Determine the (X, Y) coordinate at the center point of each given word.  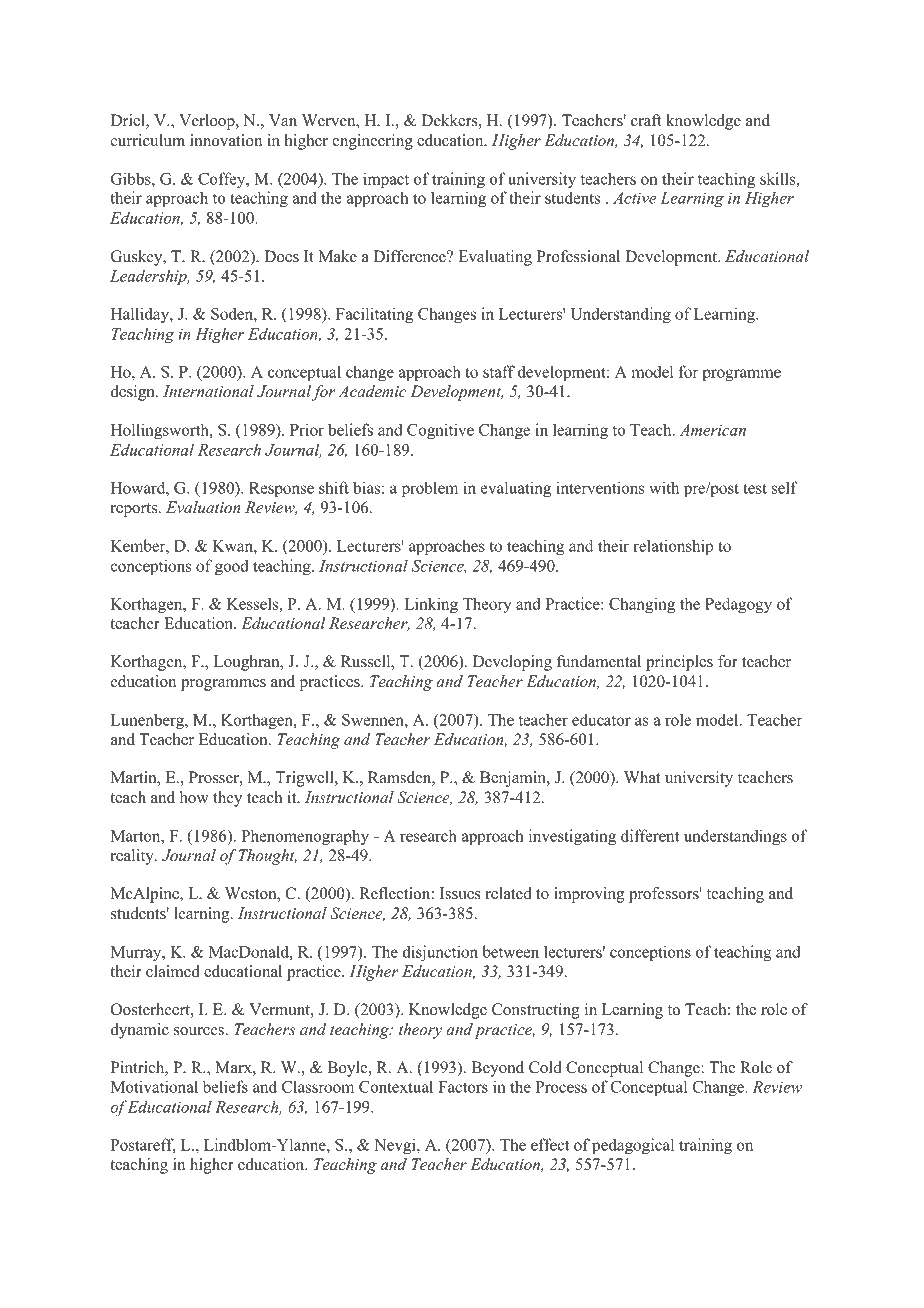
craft (646, 120)
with (664, 487)
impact (386, 180)
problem (430, 489)
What (642, 777)
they (227, 799)
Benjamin (514, 779)
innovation (226, 140)
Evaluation (203, 507)
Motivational (154, 1086)
